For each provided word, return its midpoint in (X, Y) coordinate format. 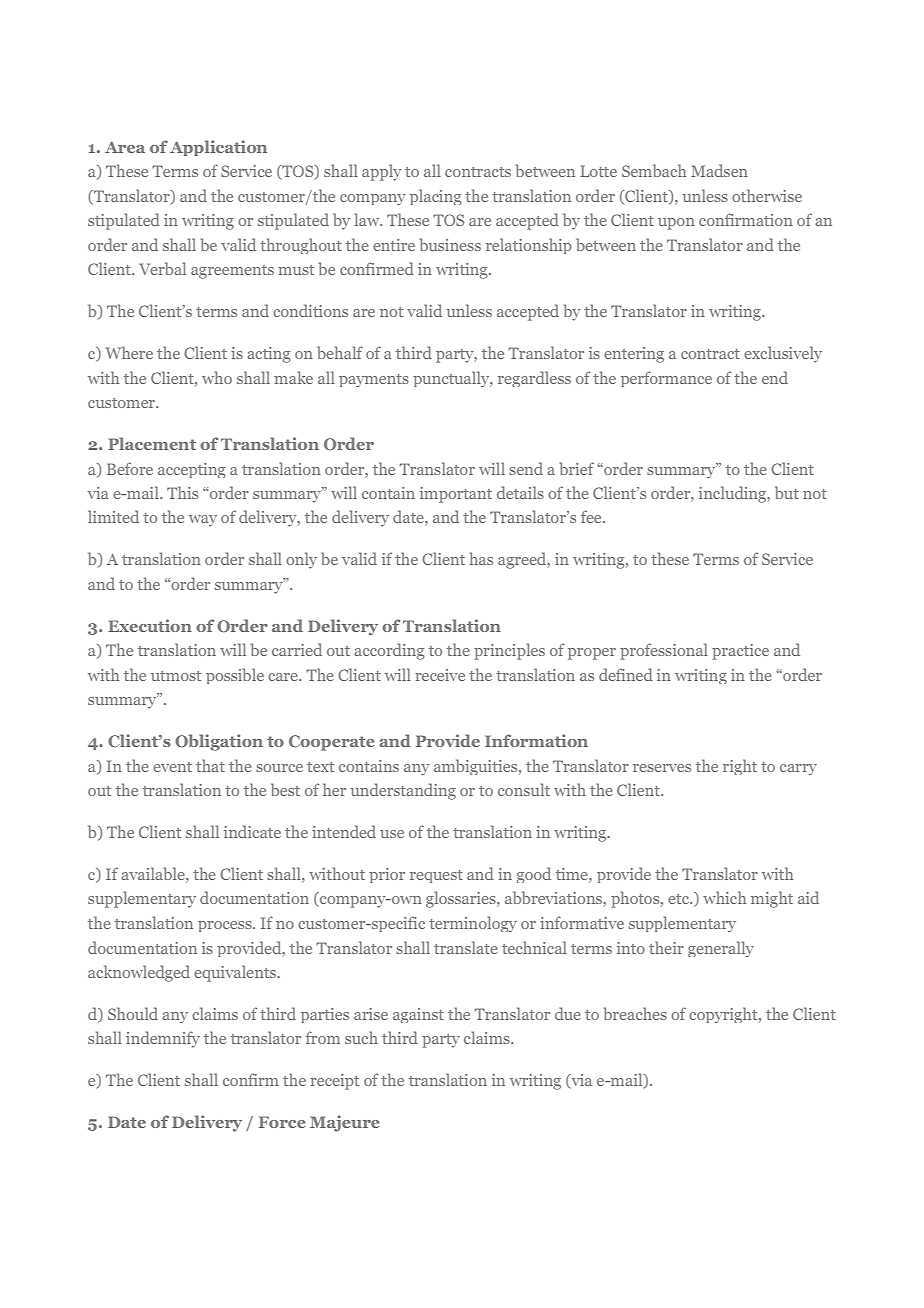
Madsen (719, 170)
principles (509, 651)
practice (740, 652)
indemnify (163, 1039)
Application (218, 148)
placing (436, 197)
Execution (150, 625)
